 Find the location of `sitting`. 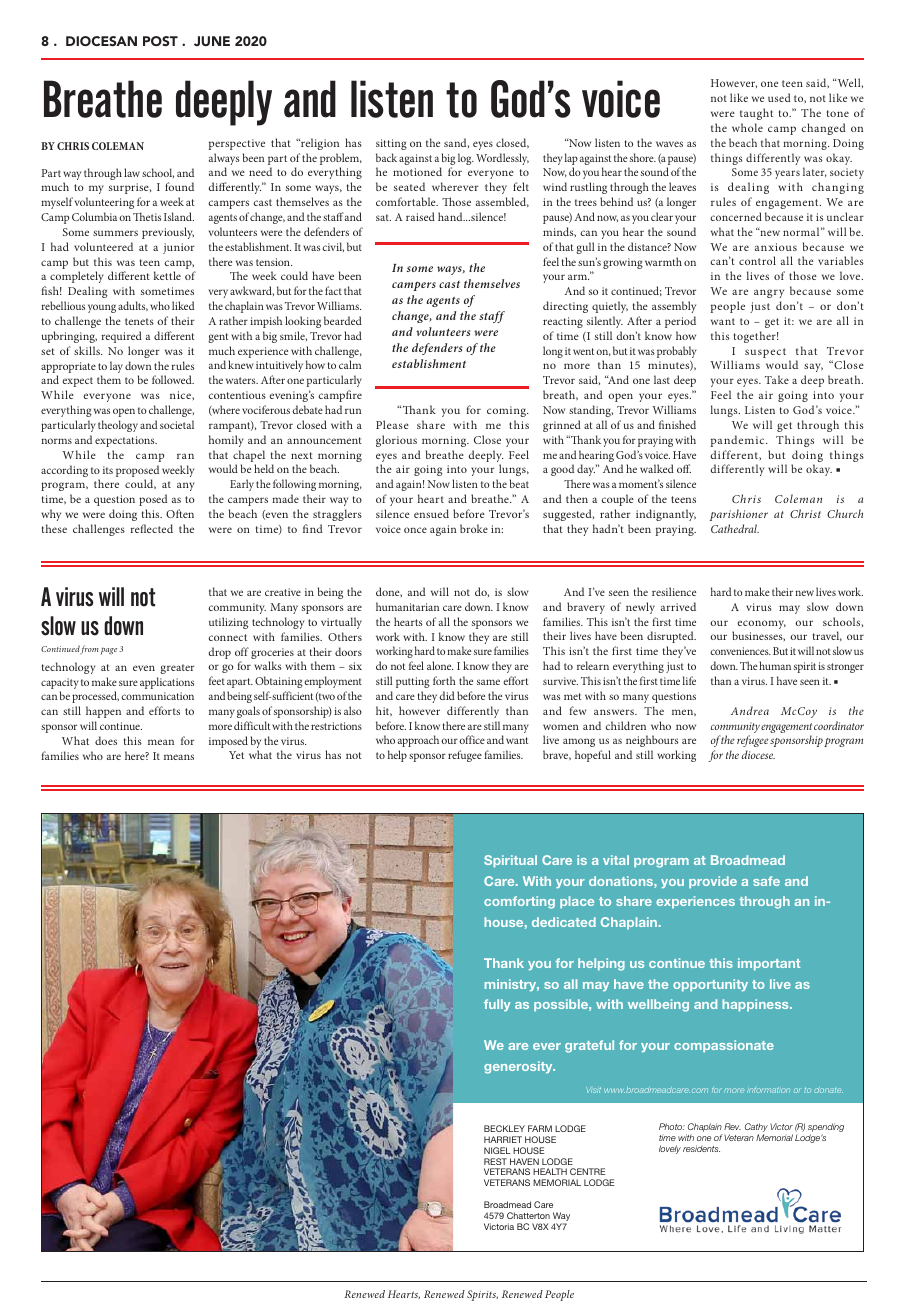

sitting is located at coordinates (391, 144).
